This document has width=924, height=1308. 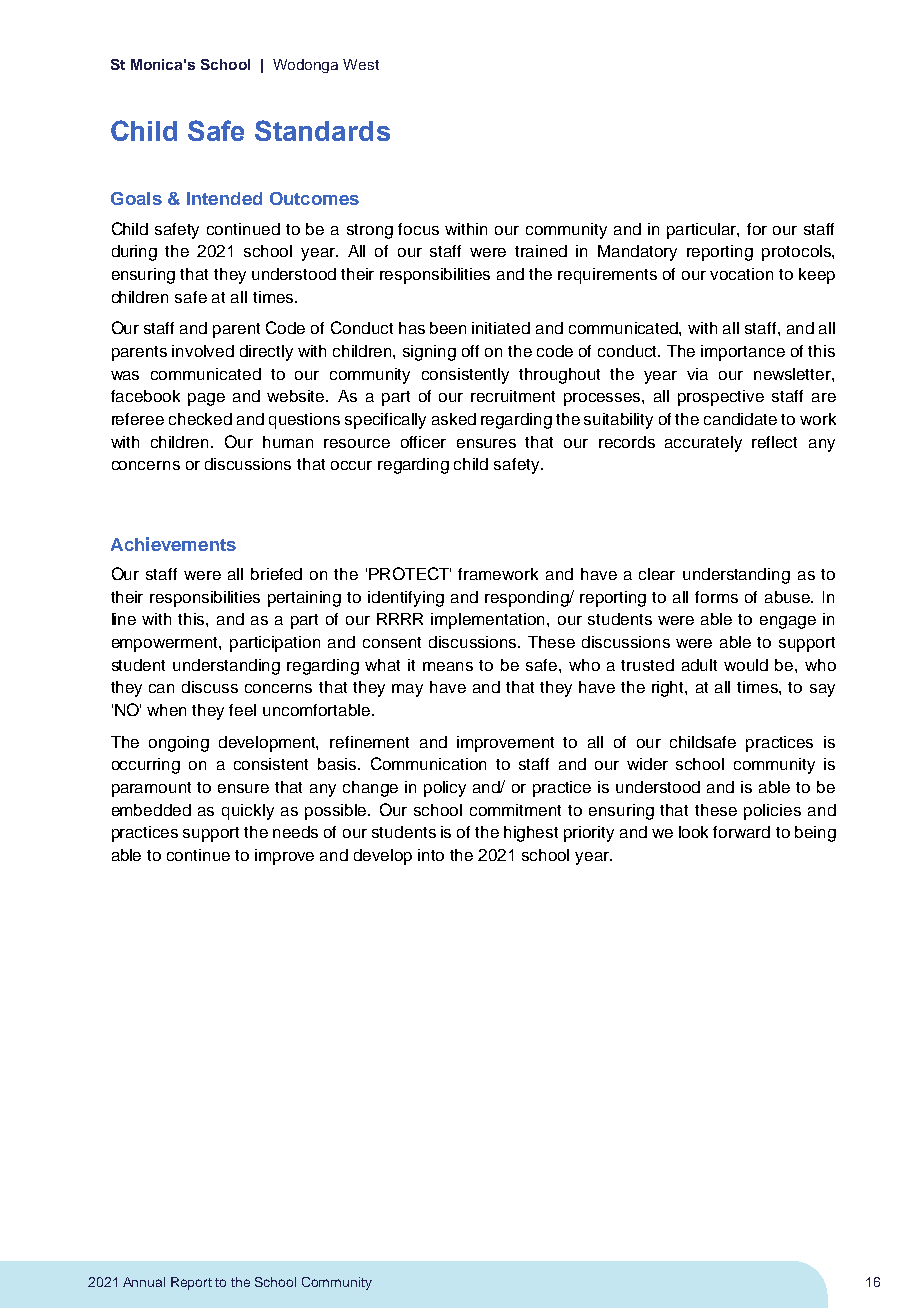 What do you see at coordinates (431, 855) in the document?
I see `into` at bounding box center [431, 855].
